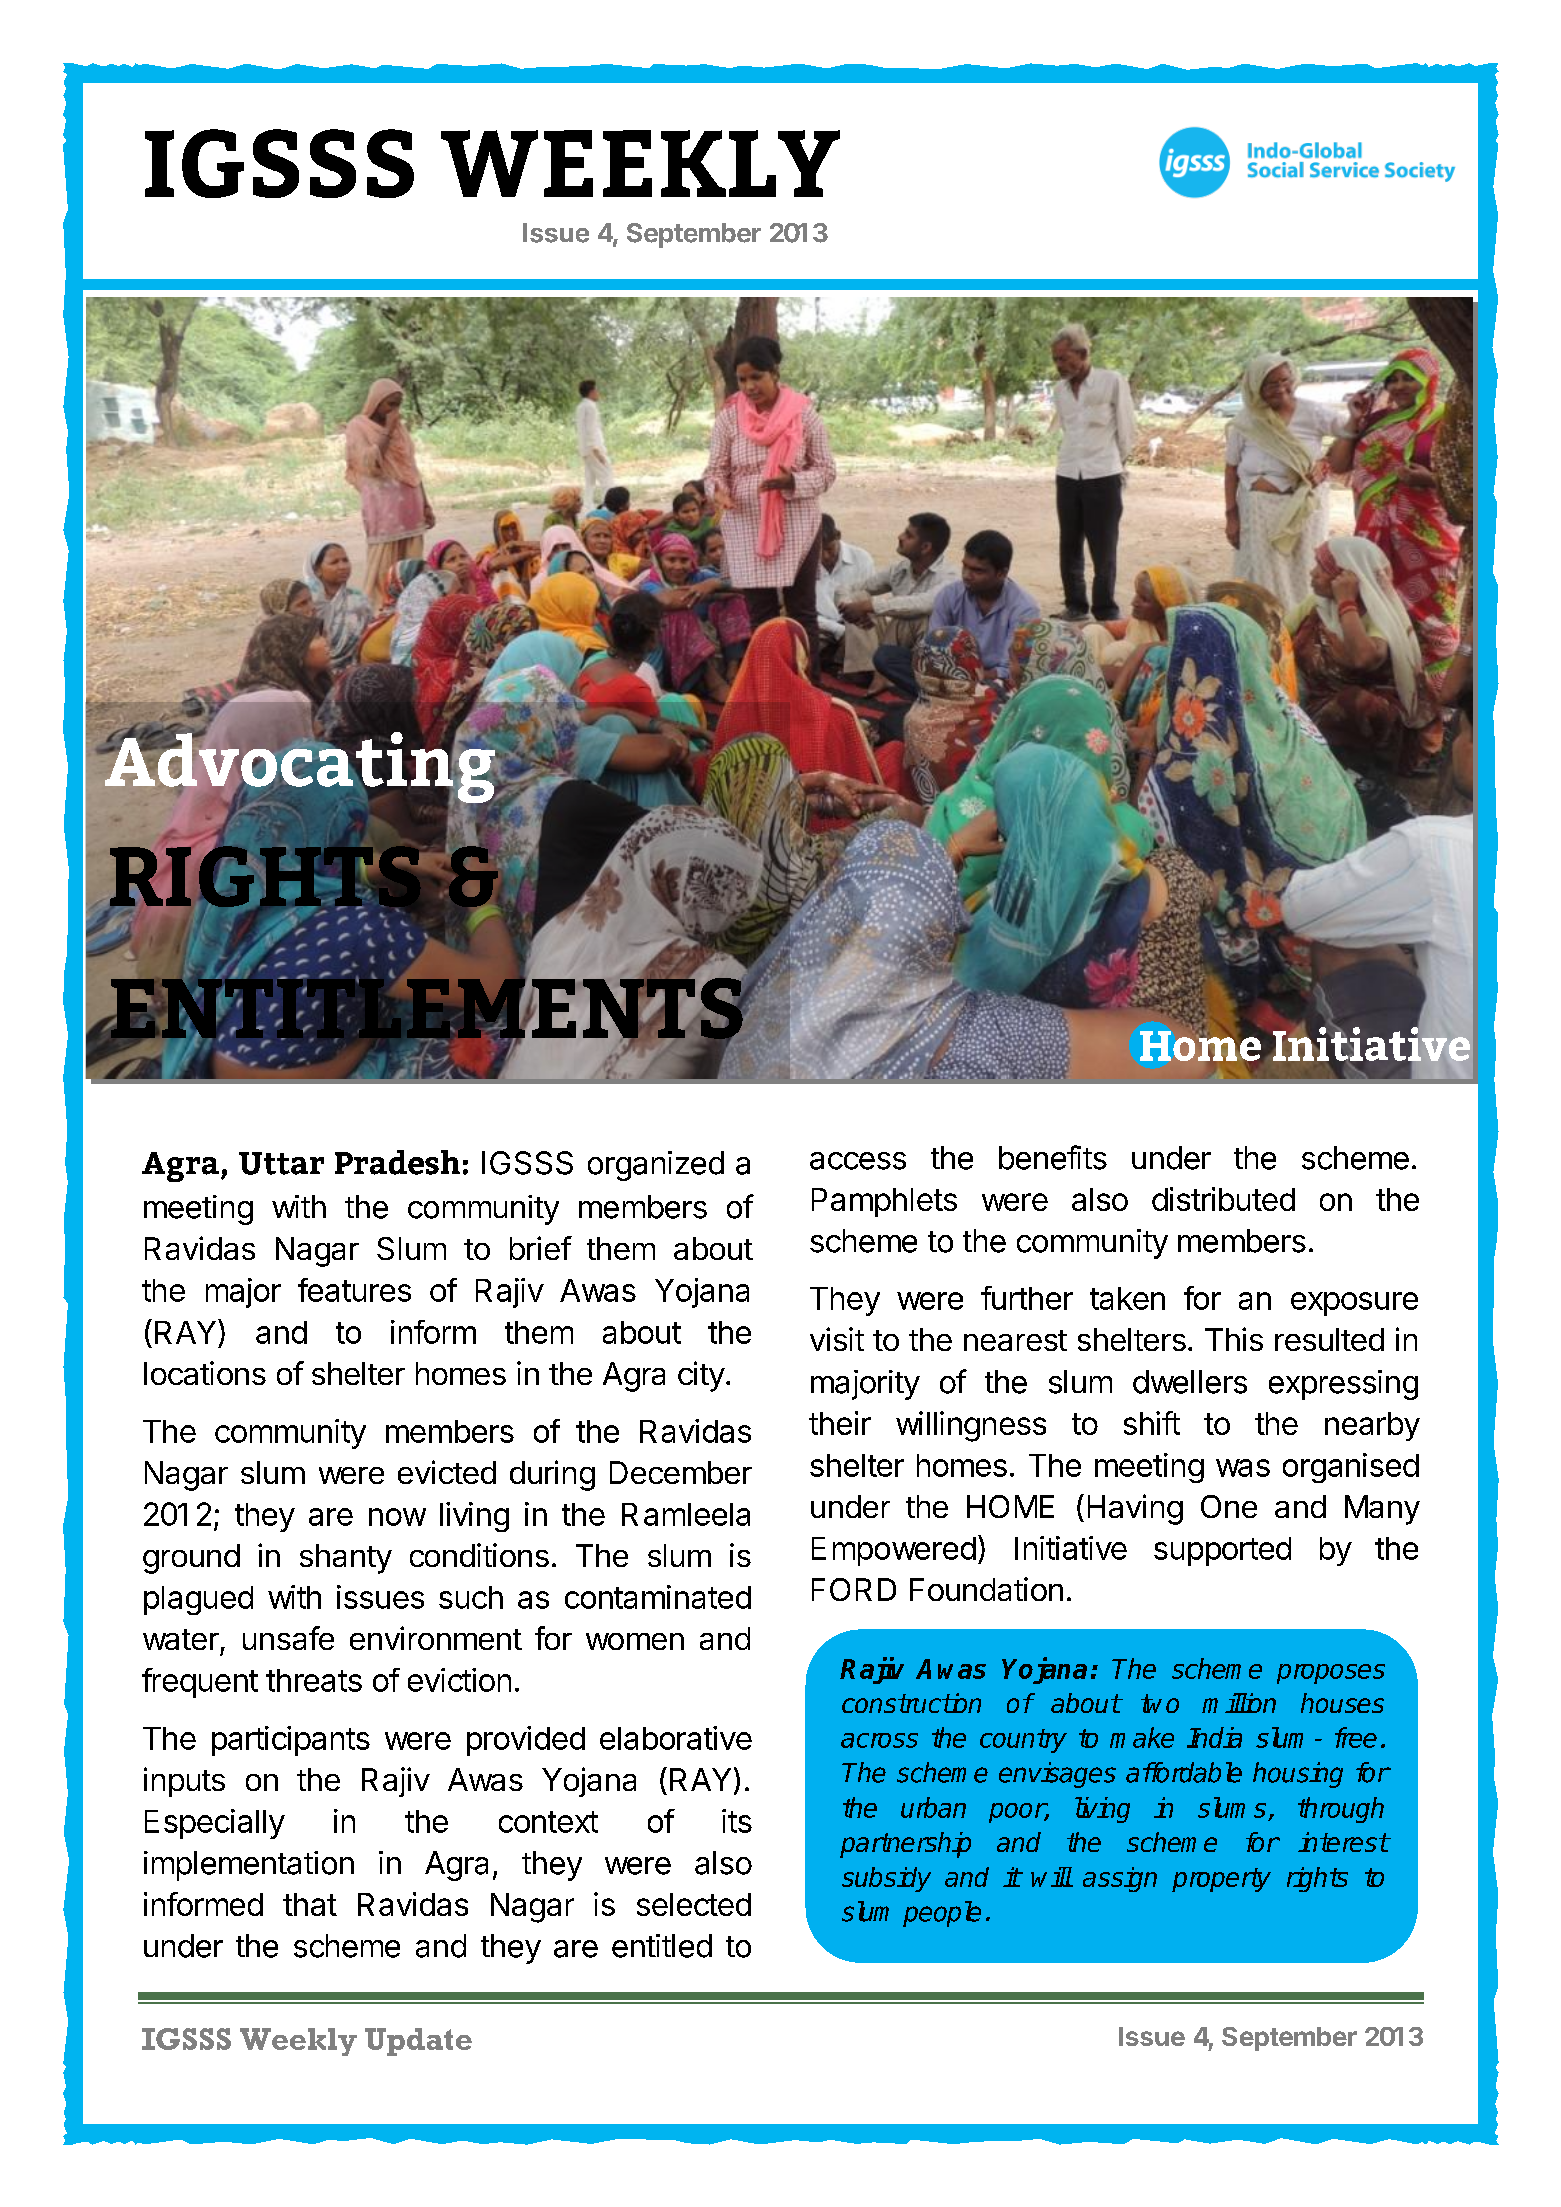 The image size is (1561, 2207). I want to click on access, so click(858, 1161).
